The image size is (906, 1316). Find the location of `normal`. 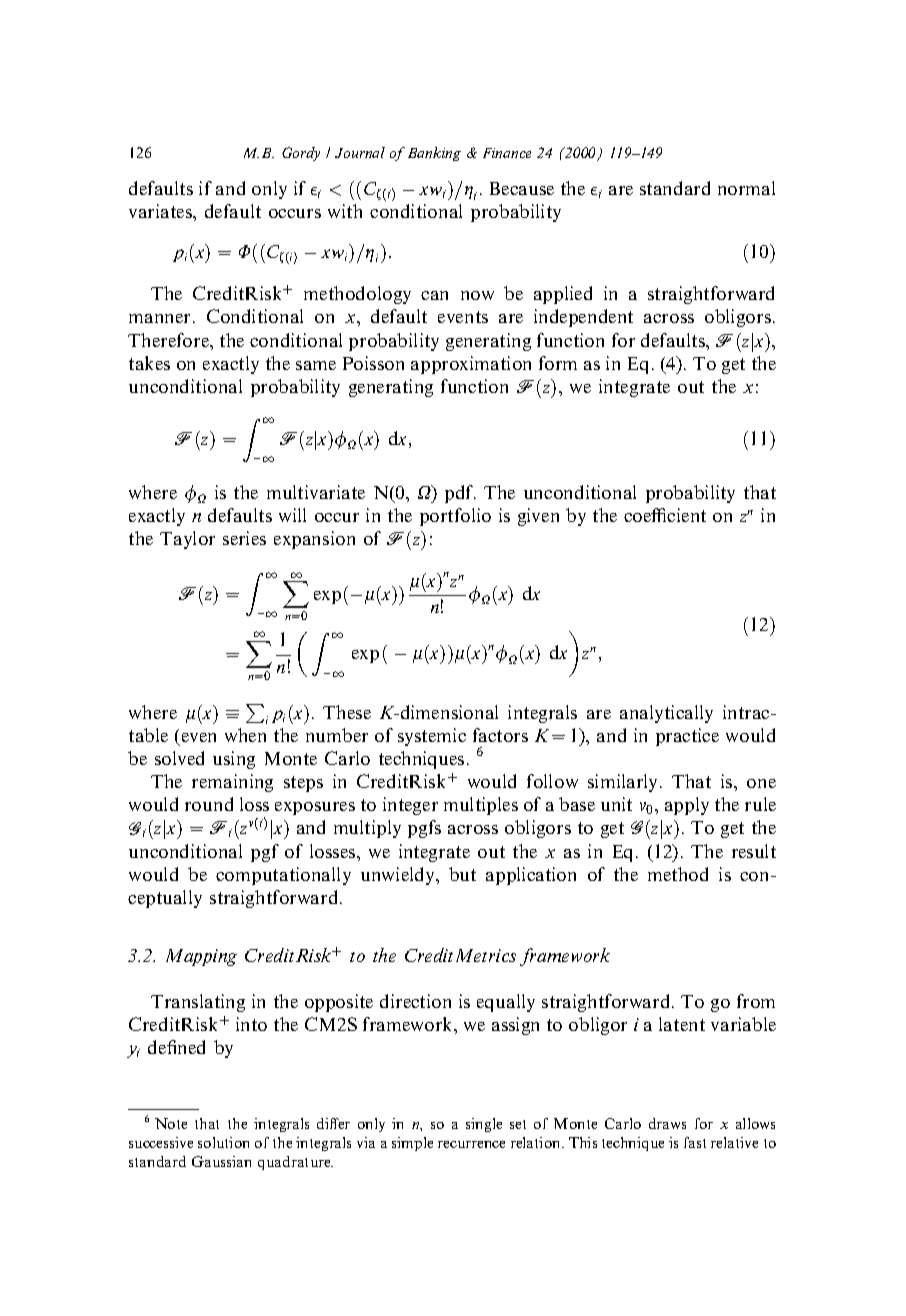

normal is located at coordinates (746, 188).
